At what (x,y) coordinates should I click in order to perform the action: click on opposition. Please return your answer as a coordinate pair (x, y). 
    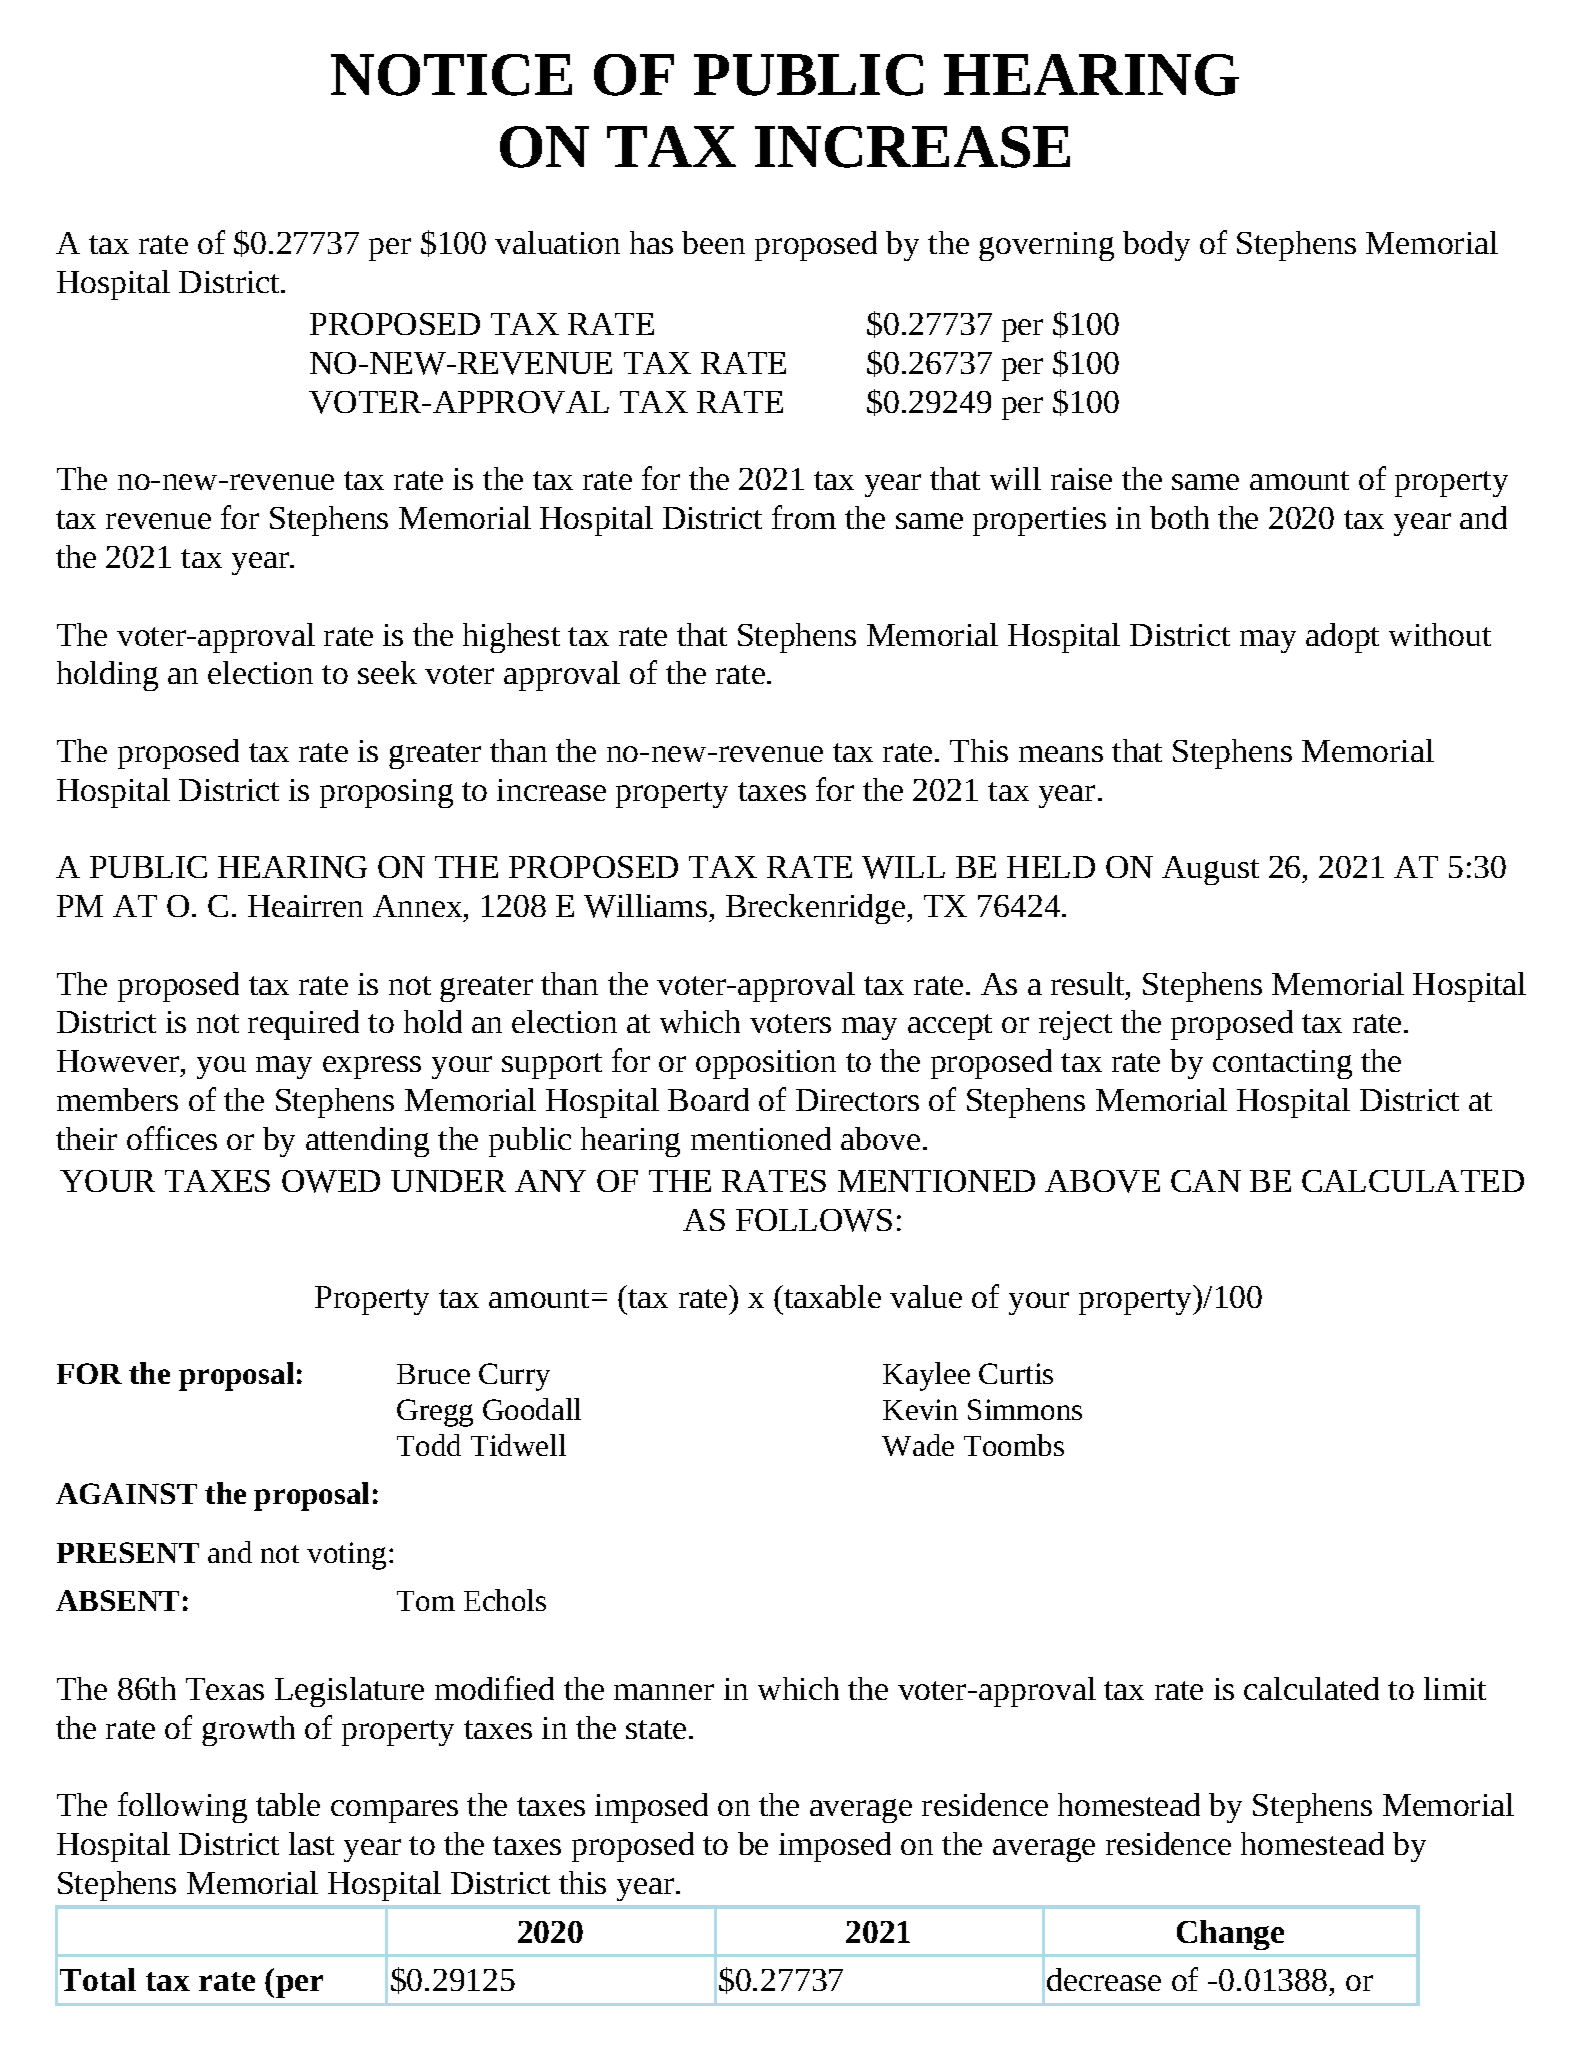
    Looking at the image, I should click on (766, 1064).
